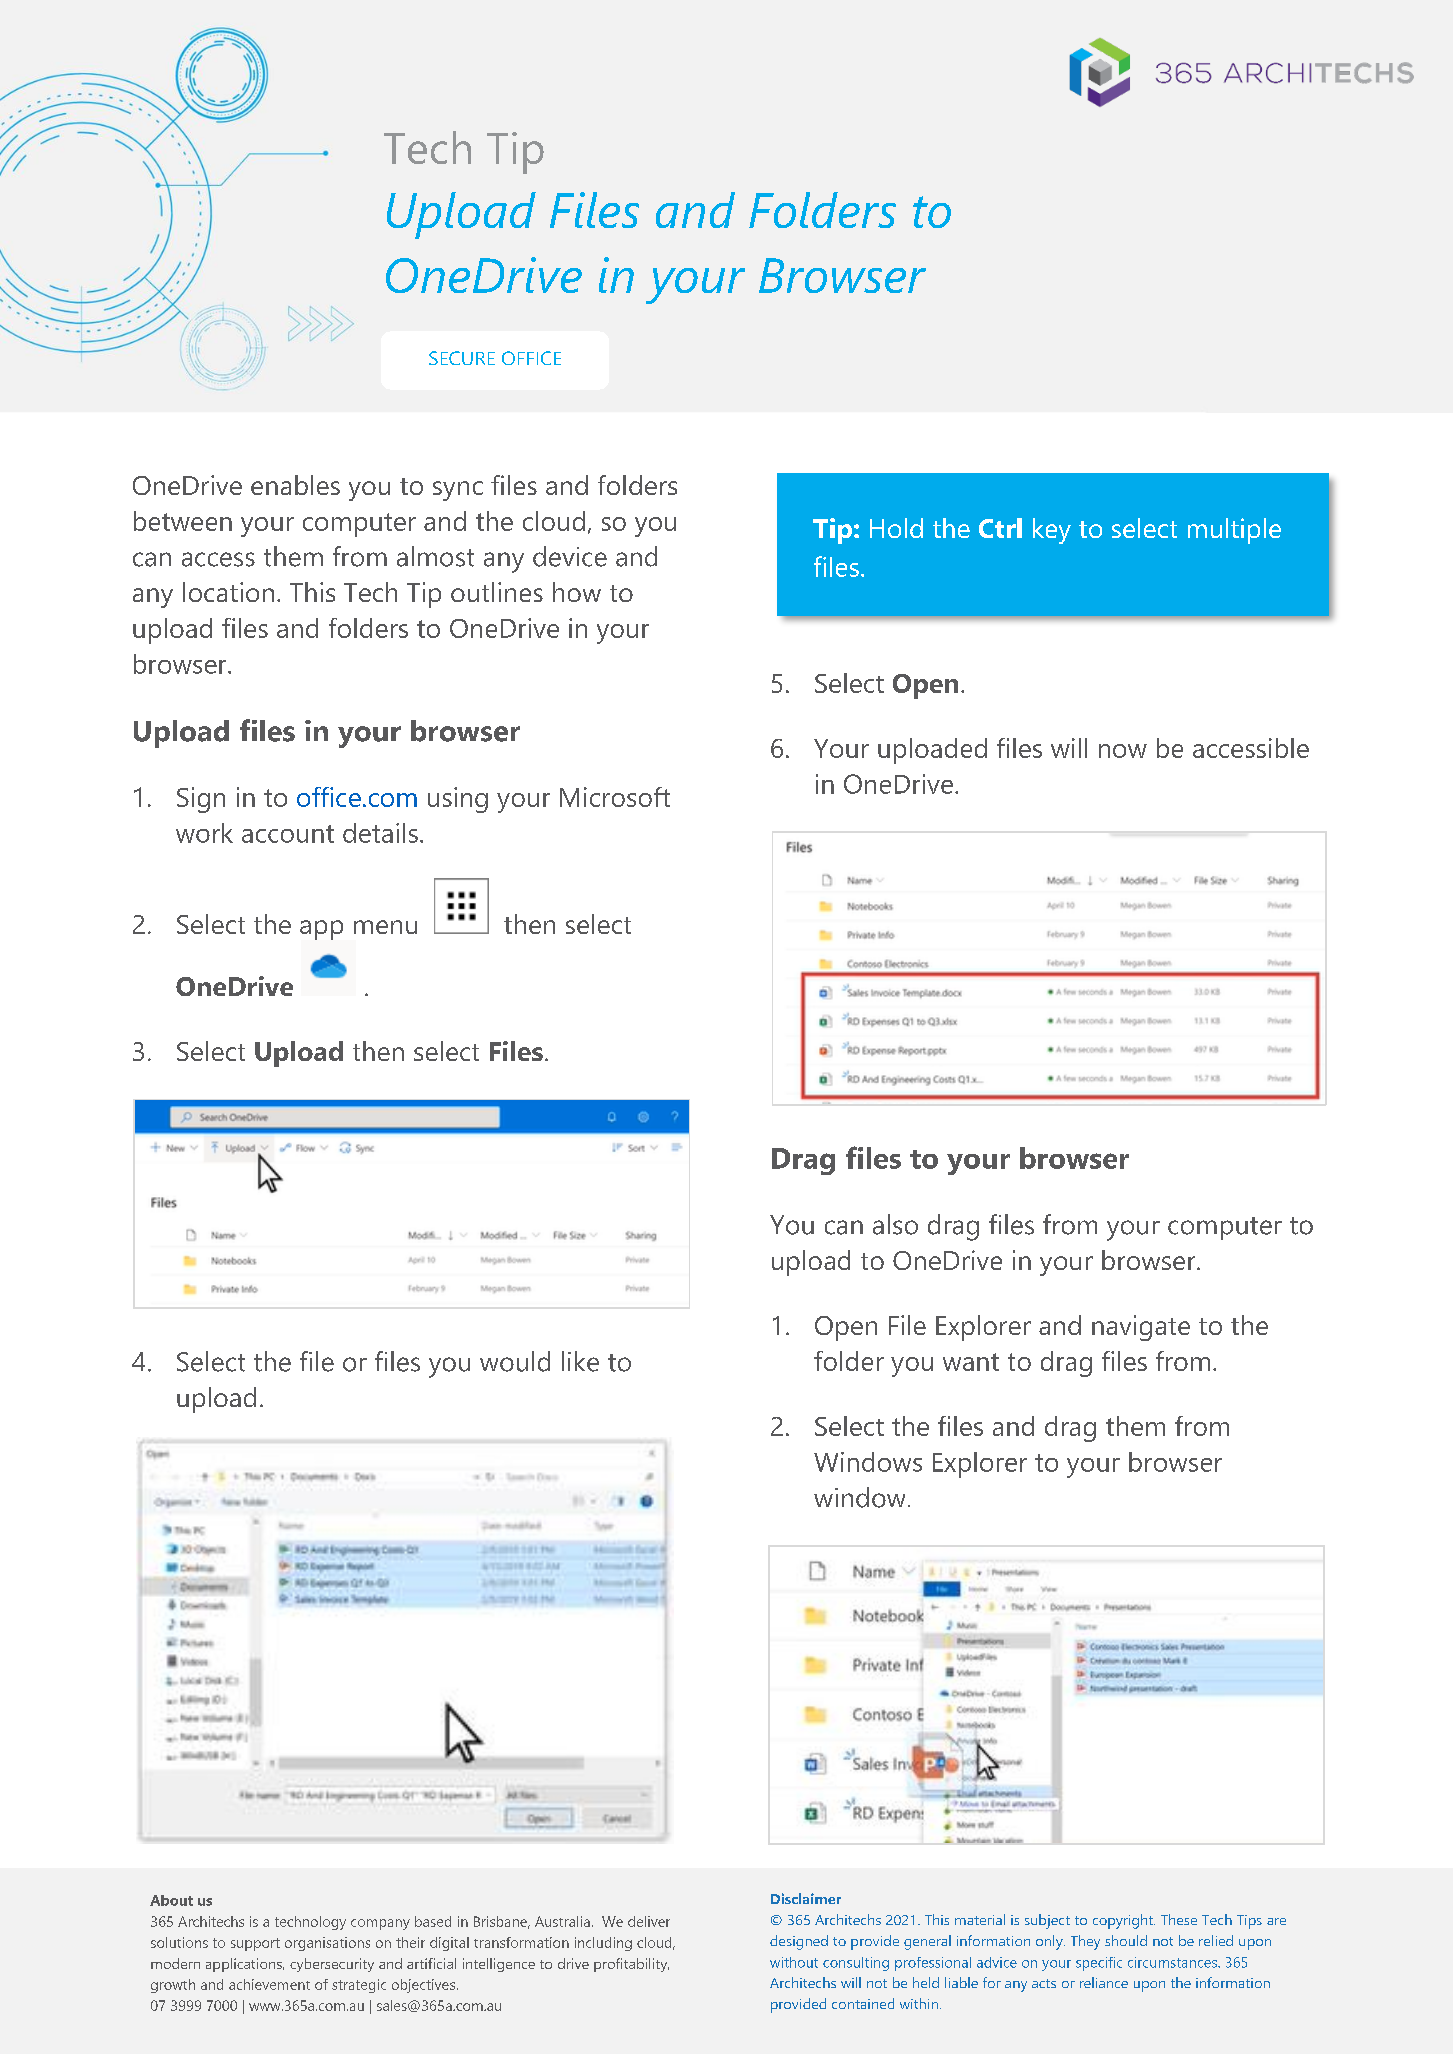  What do you see at coordinates (1126, 1940) in the page?
I see `should` at bounding box center [1126, 1940].
